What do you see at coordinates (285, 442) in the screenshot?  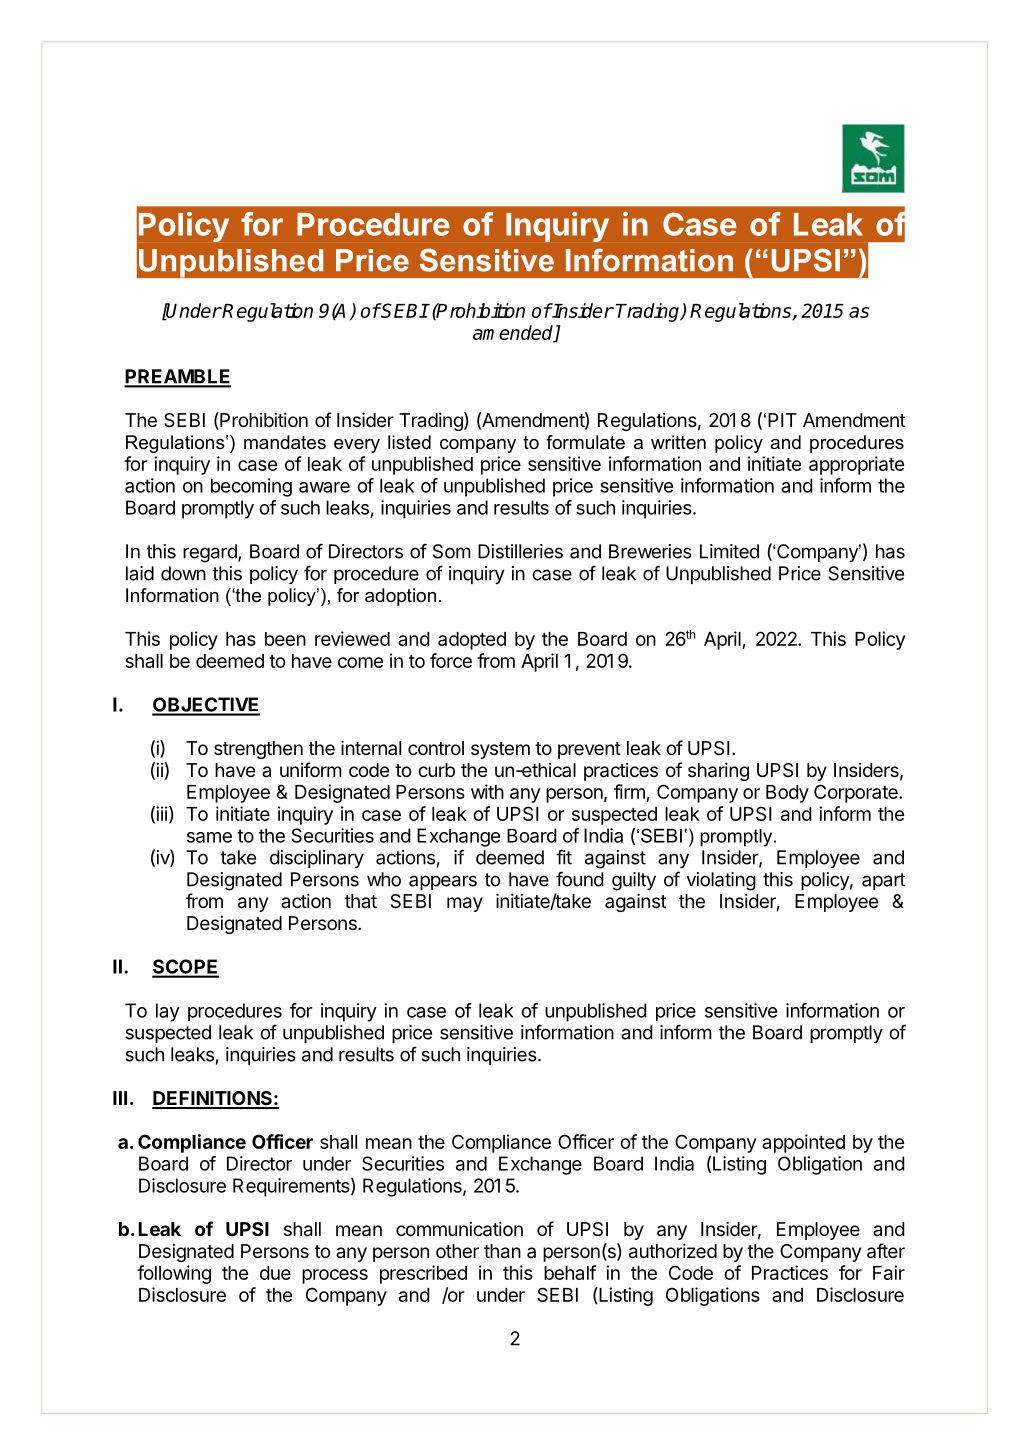 I see `mandates` at bounding box center [285, 442].
